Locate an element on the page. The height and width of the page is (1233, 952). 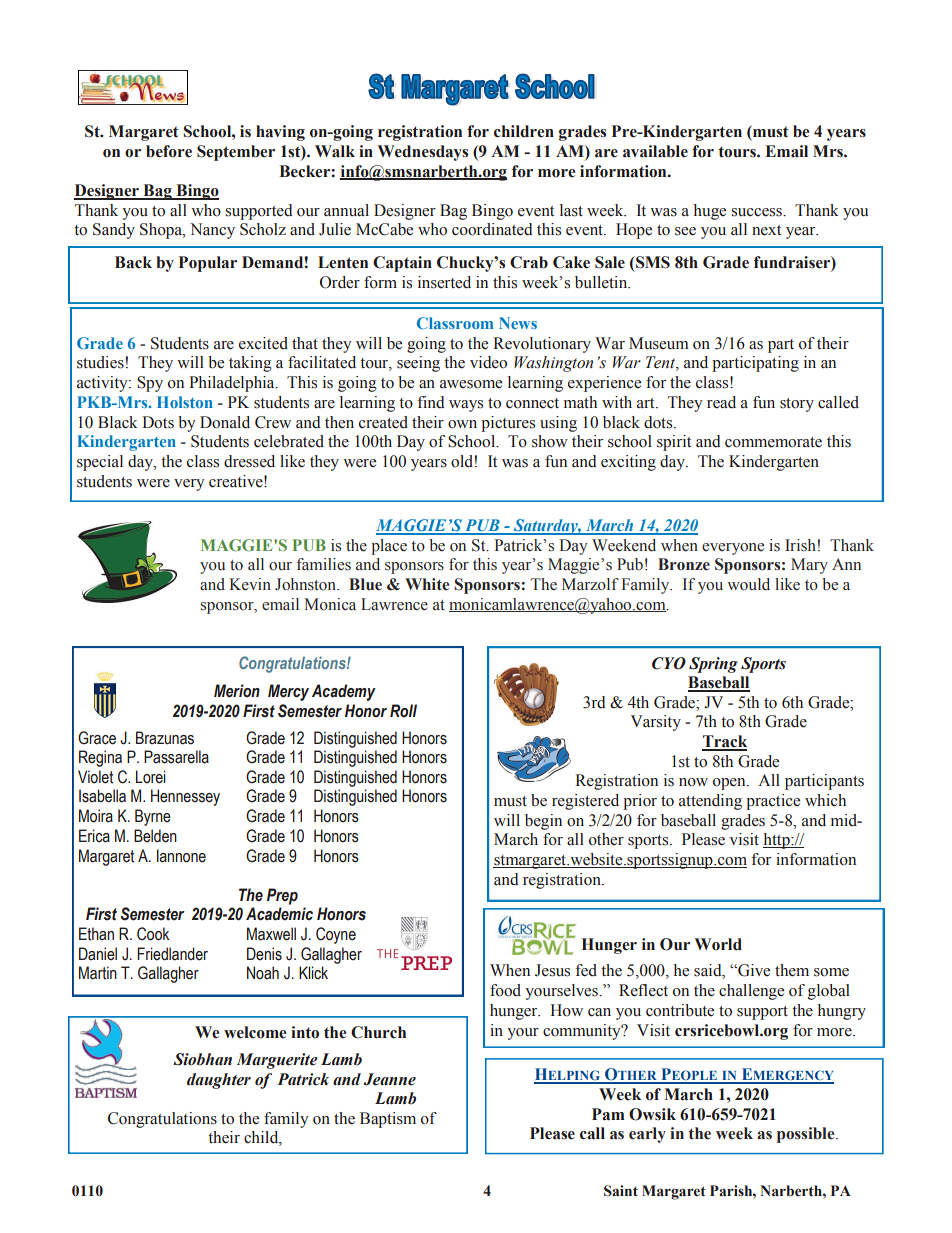
Roll is located at coordinates (403, 711).
